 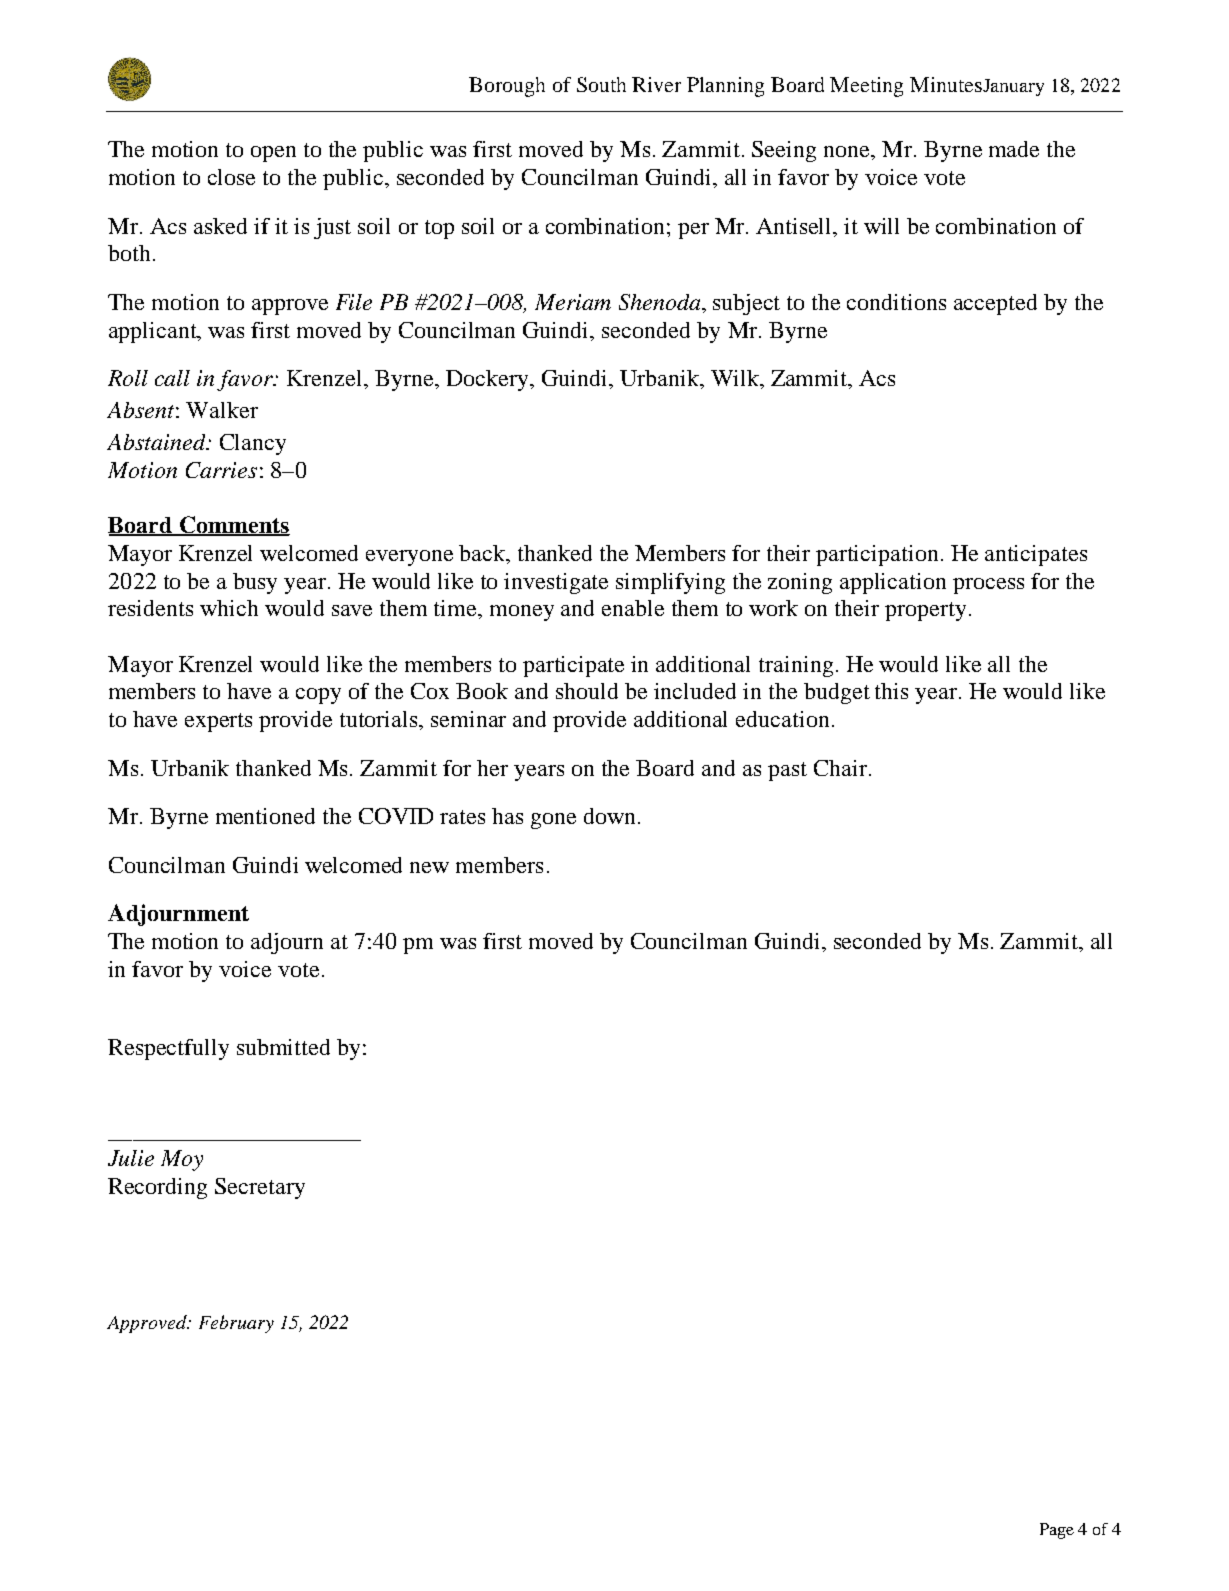 What do you see at coordinates (260, 1188) in the document?
I see `Secretary` at bounding box center [260, 1188].
